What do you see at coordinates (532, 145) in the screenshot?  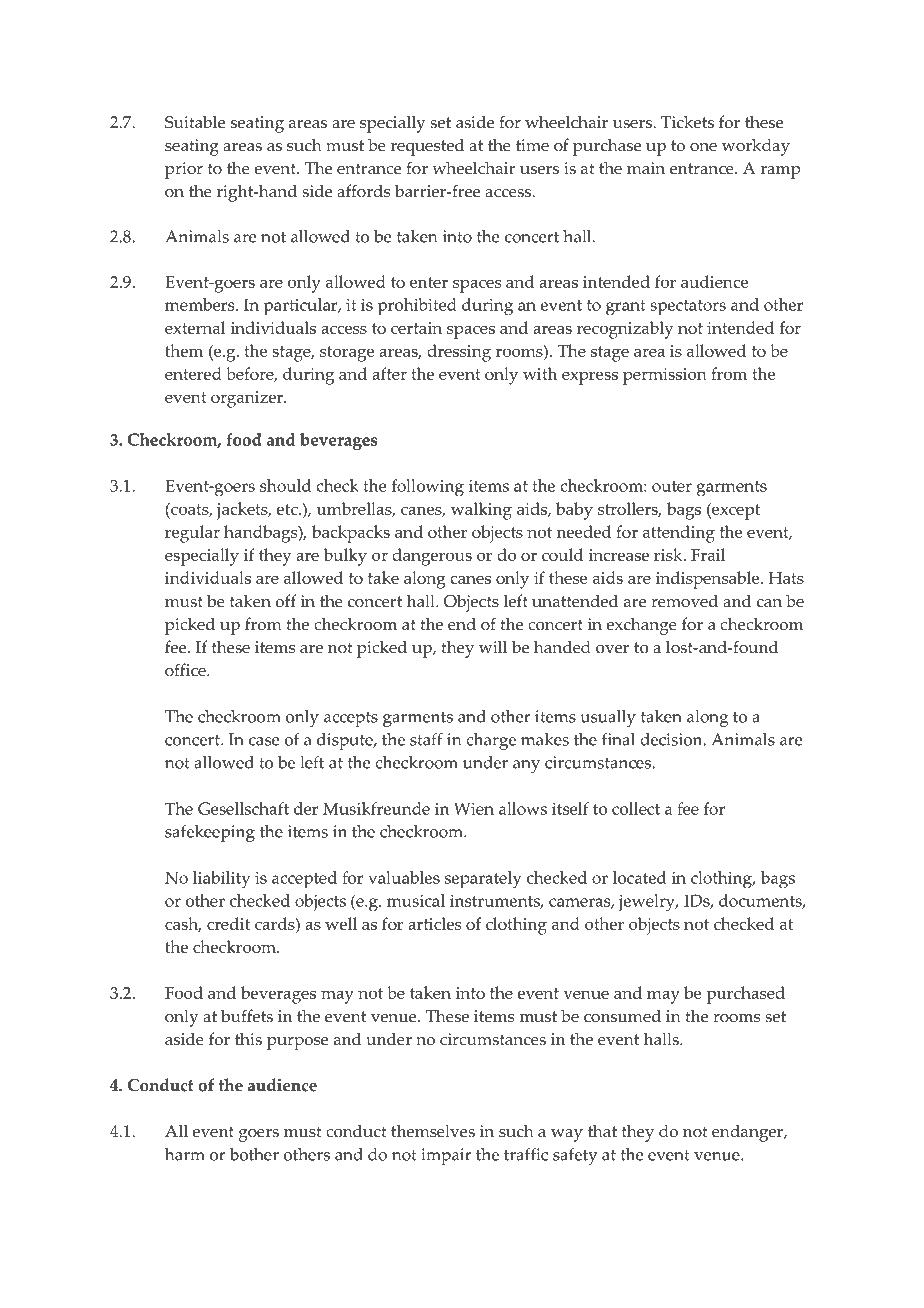 I see `time` at bounding box center [532, 145].
